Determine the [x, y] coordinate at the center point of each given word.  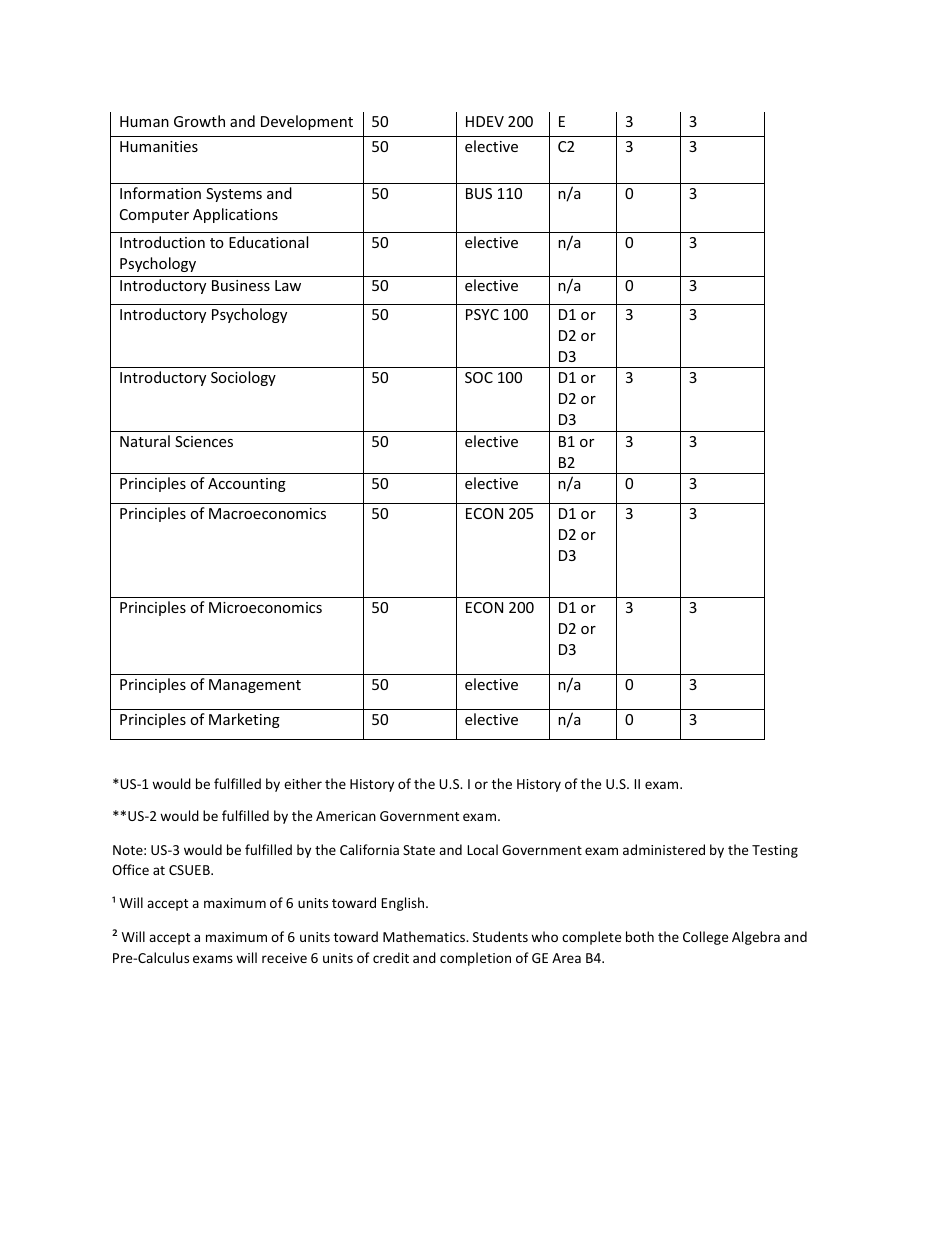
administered [664, 849]
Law [288, 285]
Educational [268, 242]
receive [284, 958]
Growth [199, 121]
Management [255, 686]
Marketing [244, 720]
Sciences [204, 441]
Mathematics [425, 936]
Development [307, 122]
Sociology [243, 378]
